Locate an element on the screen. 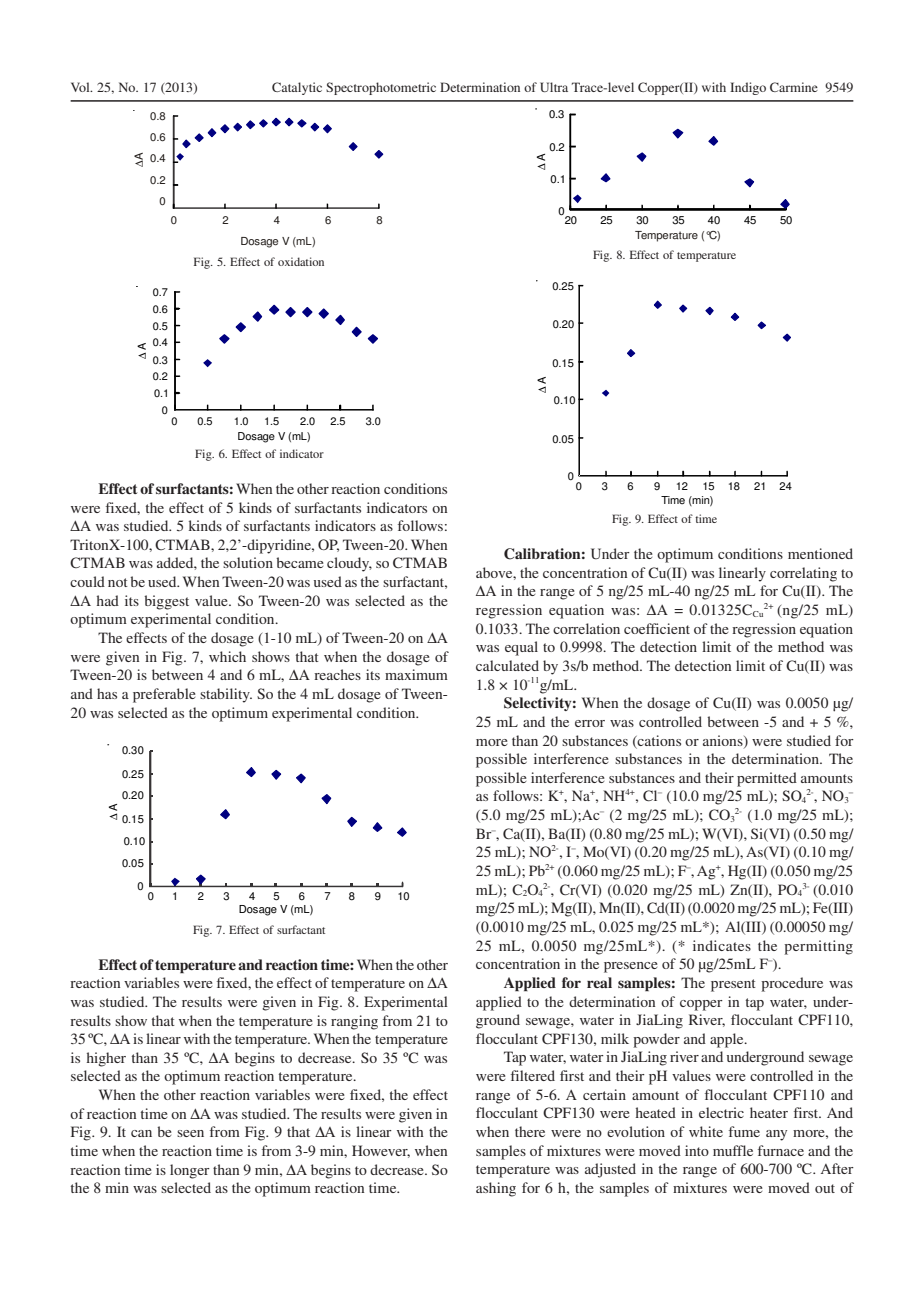  coefficient is located at coordinates (657, 628).
